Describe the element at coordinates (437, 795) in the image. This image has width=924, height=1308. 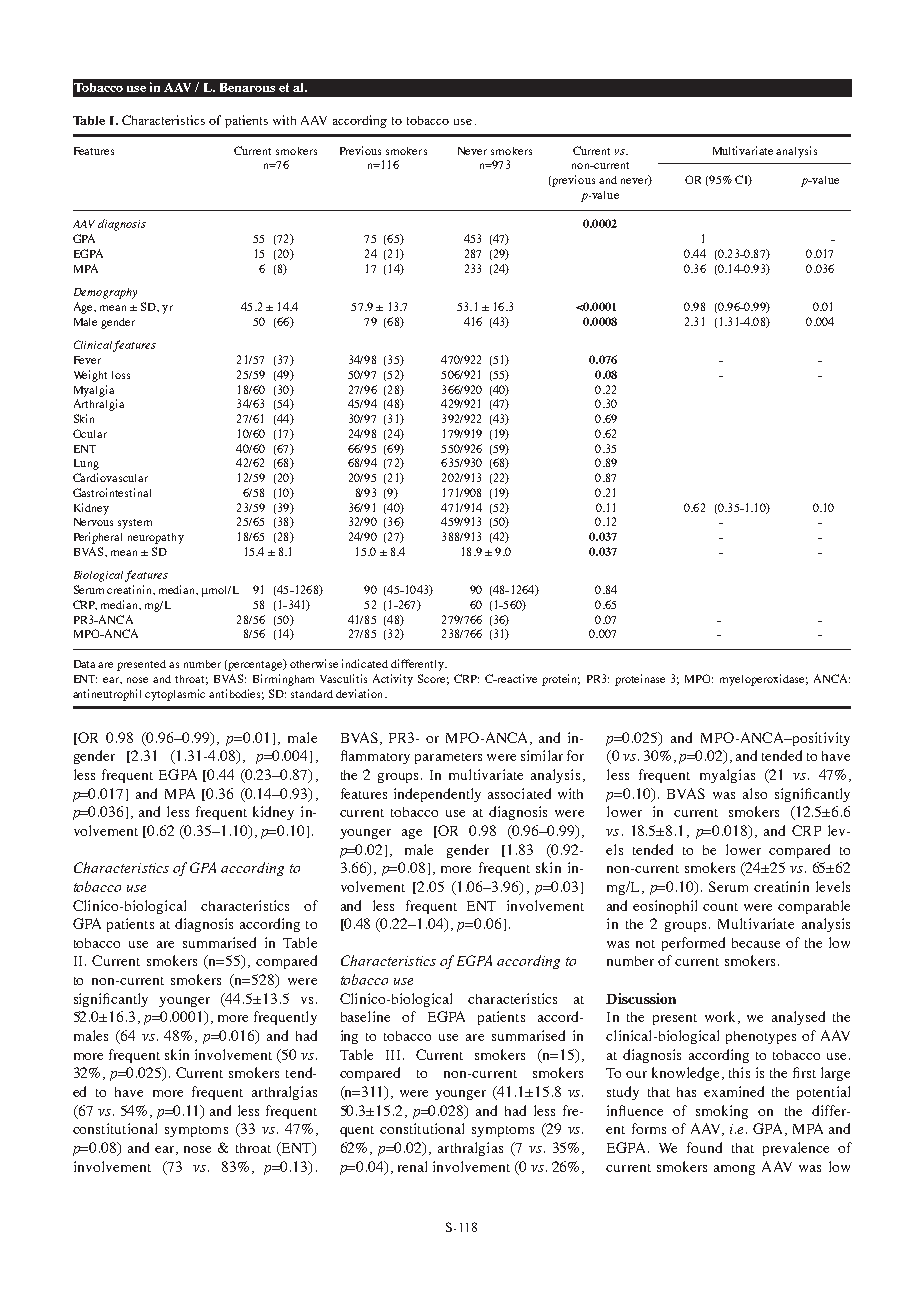
I see `independently` at that location.
